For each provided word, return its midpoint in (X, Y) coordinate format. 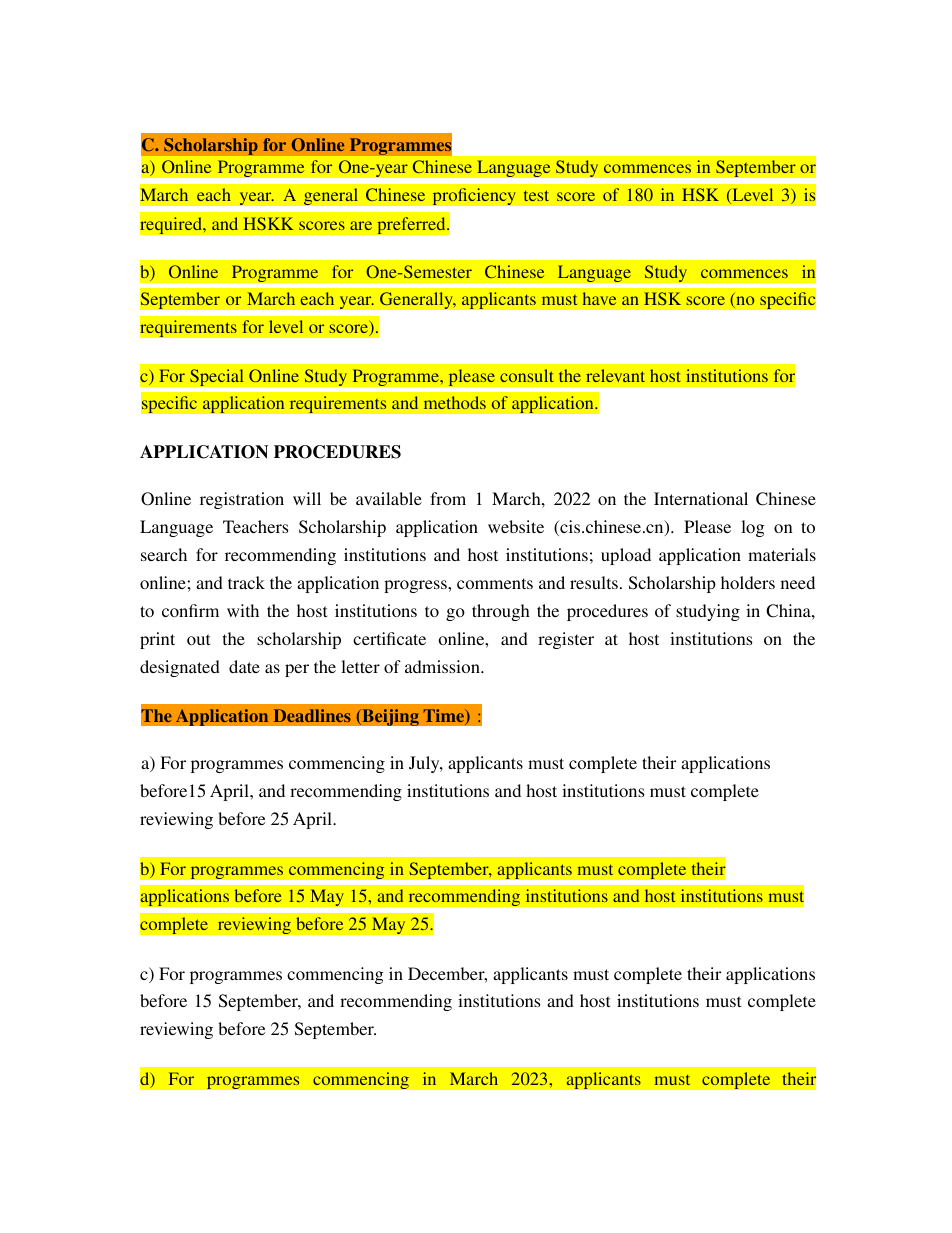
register (566, 640)
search (164, 554)
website (516, 526)
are (361, 225)
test (536, 195)
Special (217, 378)
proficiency (474, 197)
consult (527, 375)
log (753, 528)
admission (443, 666)
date (244, 666)
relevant (615, 375)
